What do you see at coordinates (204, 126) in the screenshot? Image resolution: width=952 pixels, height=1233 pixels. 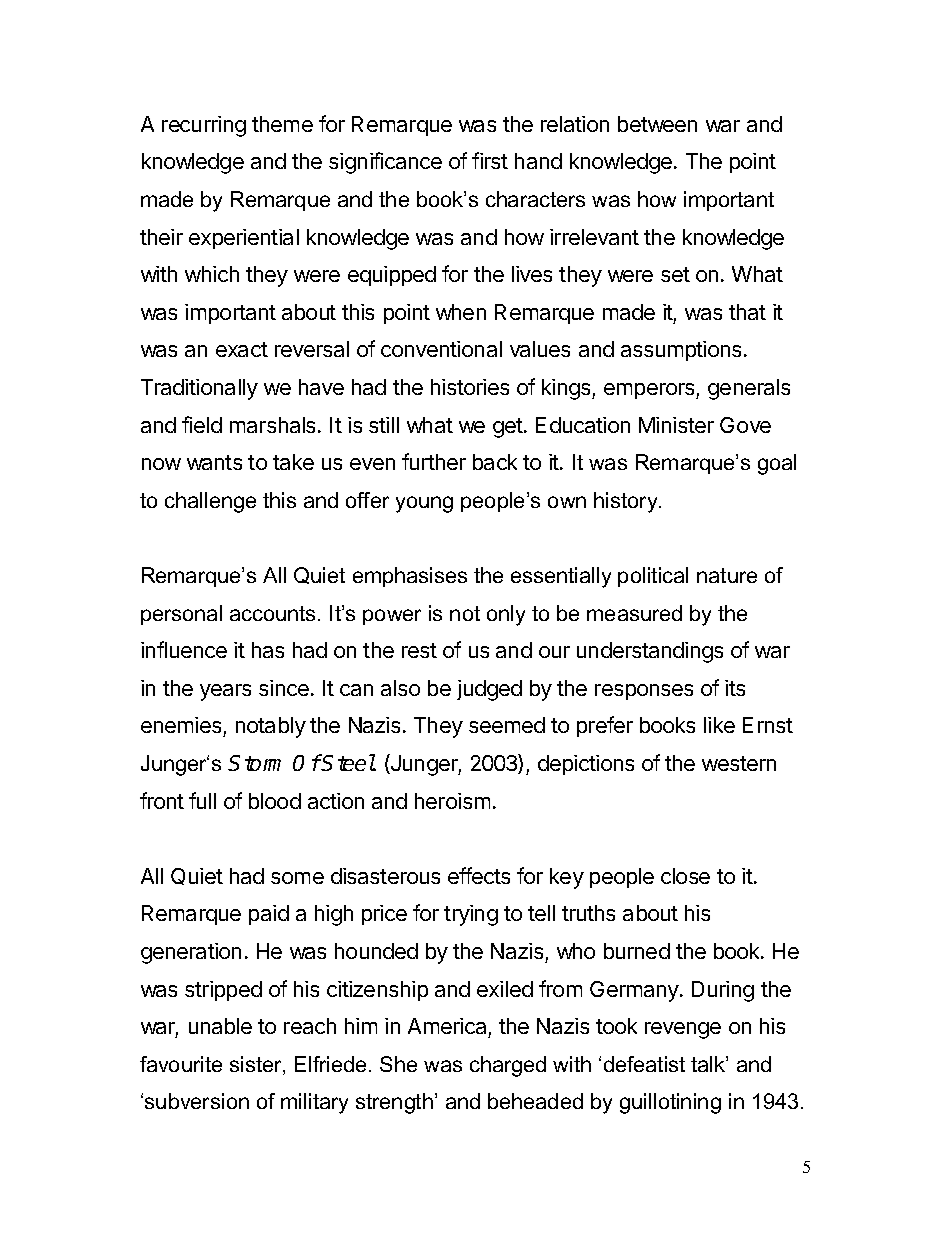 I see `recurring` at bounding box center [204, 126].
